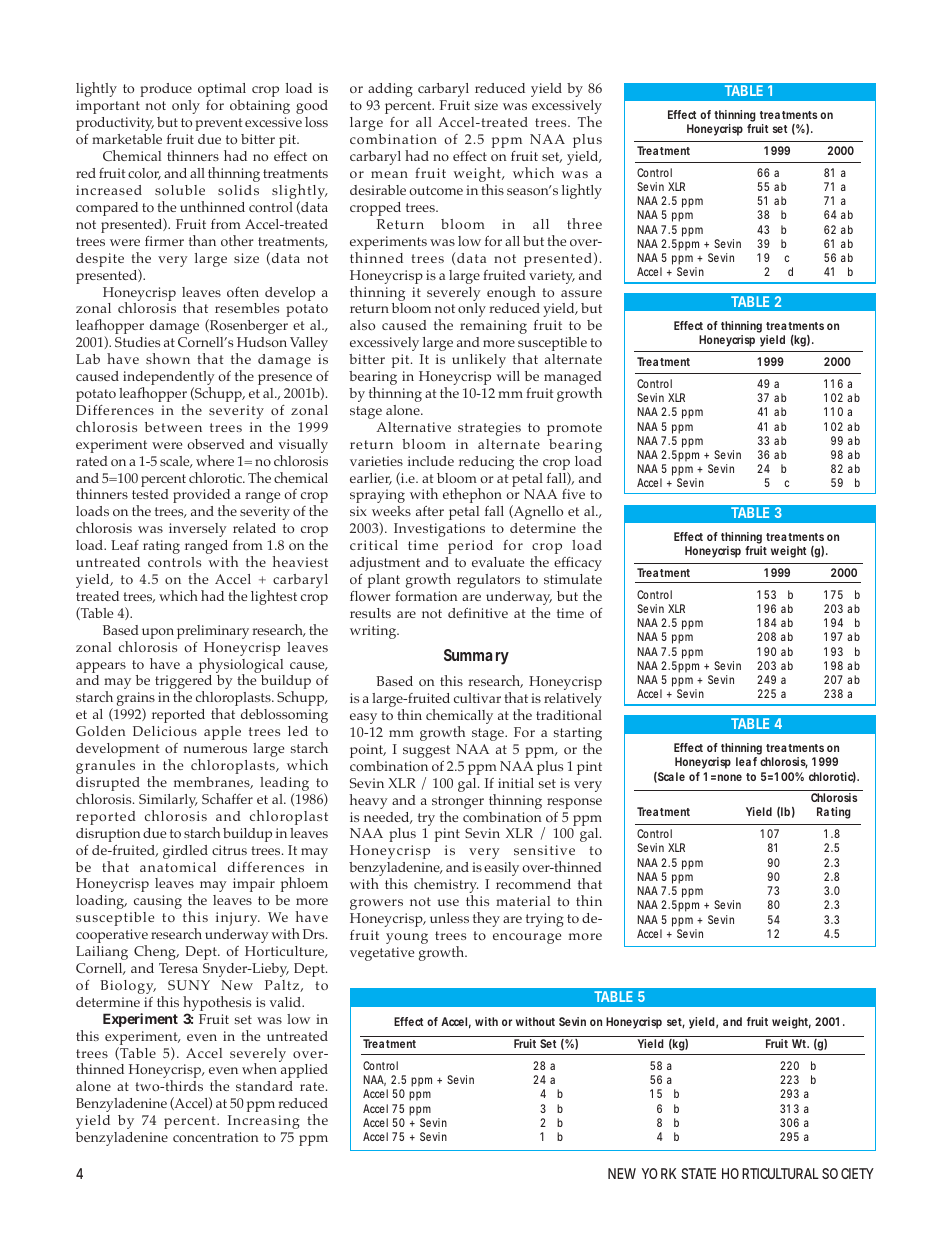 This screenshot has width=952, height=1233. Describe the element at coordinates (216, 1137) in the screenshot. I see `concentration` at that location.
